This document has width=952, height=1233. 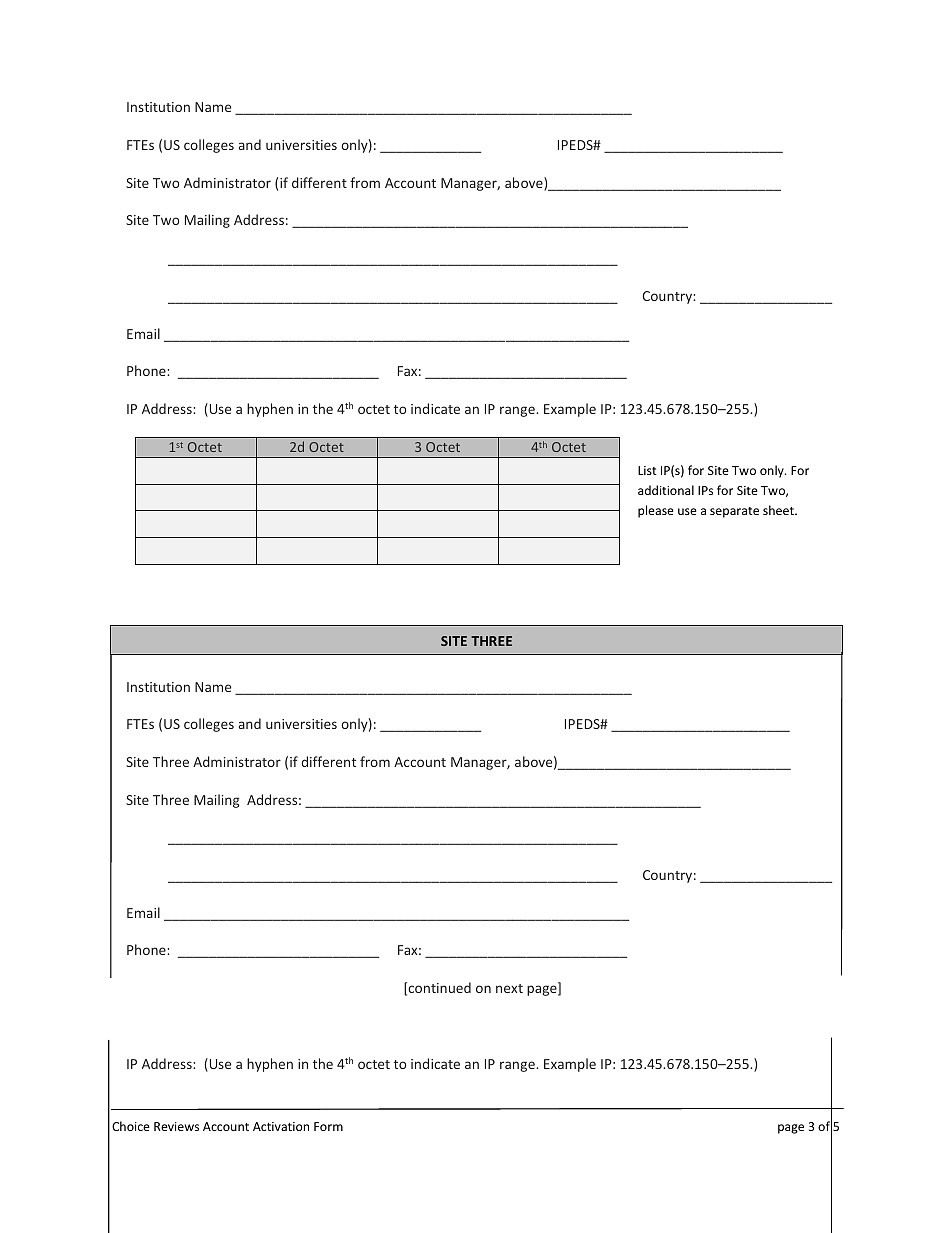 What do you see at coordinates (176, 1126) in the document?
I see `Reviews` at bounding box center [176, 1126].
